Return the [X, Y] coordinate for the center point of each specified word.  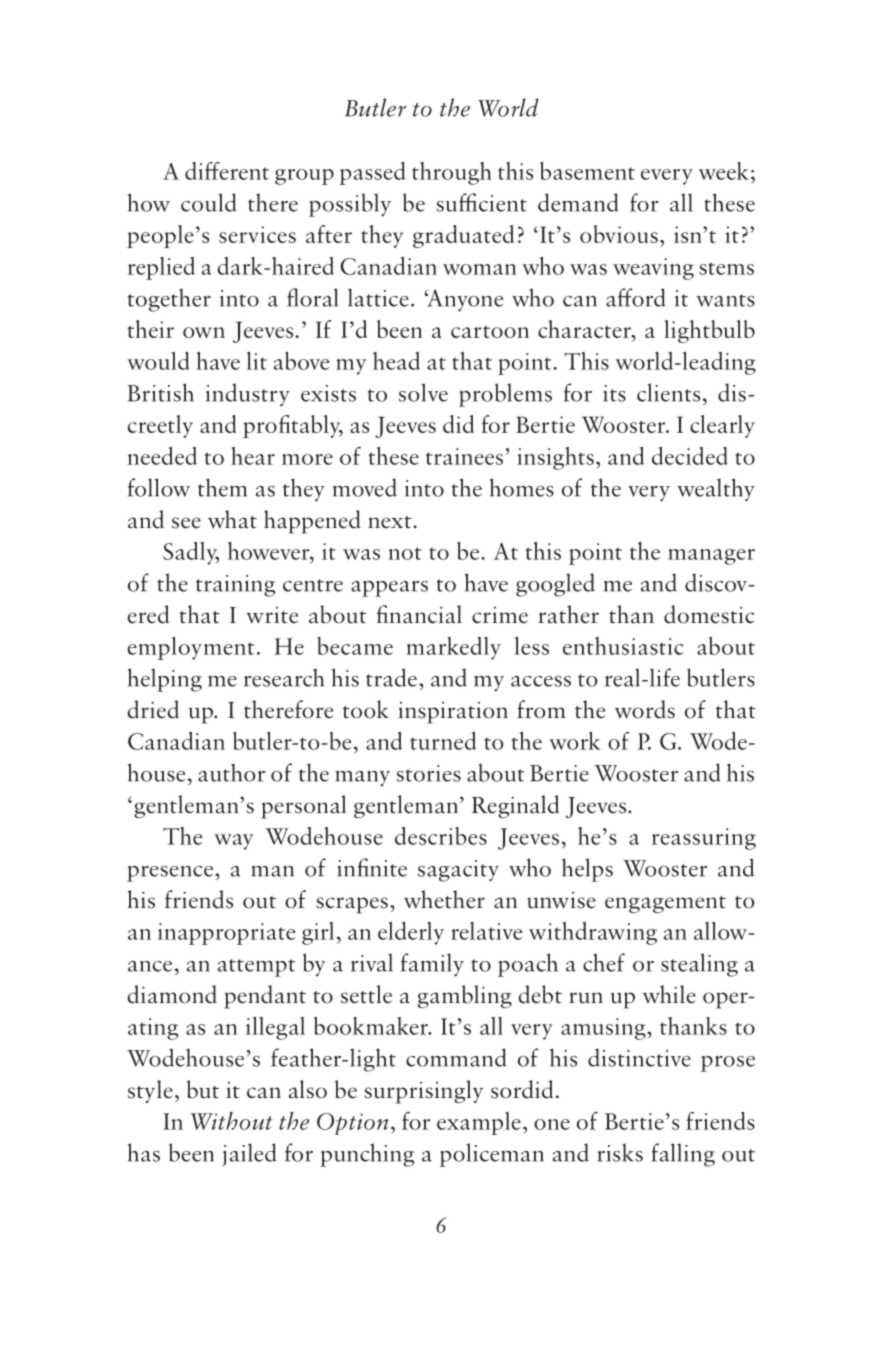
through [452, 173]
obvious [619, 234]
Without [231, 1121]
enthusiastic [623, 646]
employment [190, 648]
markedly [454, 648]
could [209, 202]
